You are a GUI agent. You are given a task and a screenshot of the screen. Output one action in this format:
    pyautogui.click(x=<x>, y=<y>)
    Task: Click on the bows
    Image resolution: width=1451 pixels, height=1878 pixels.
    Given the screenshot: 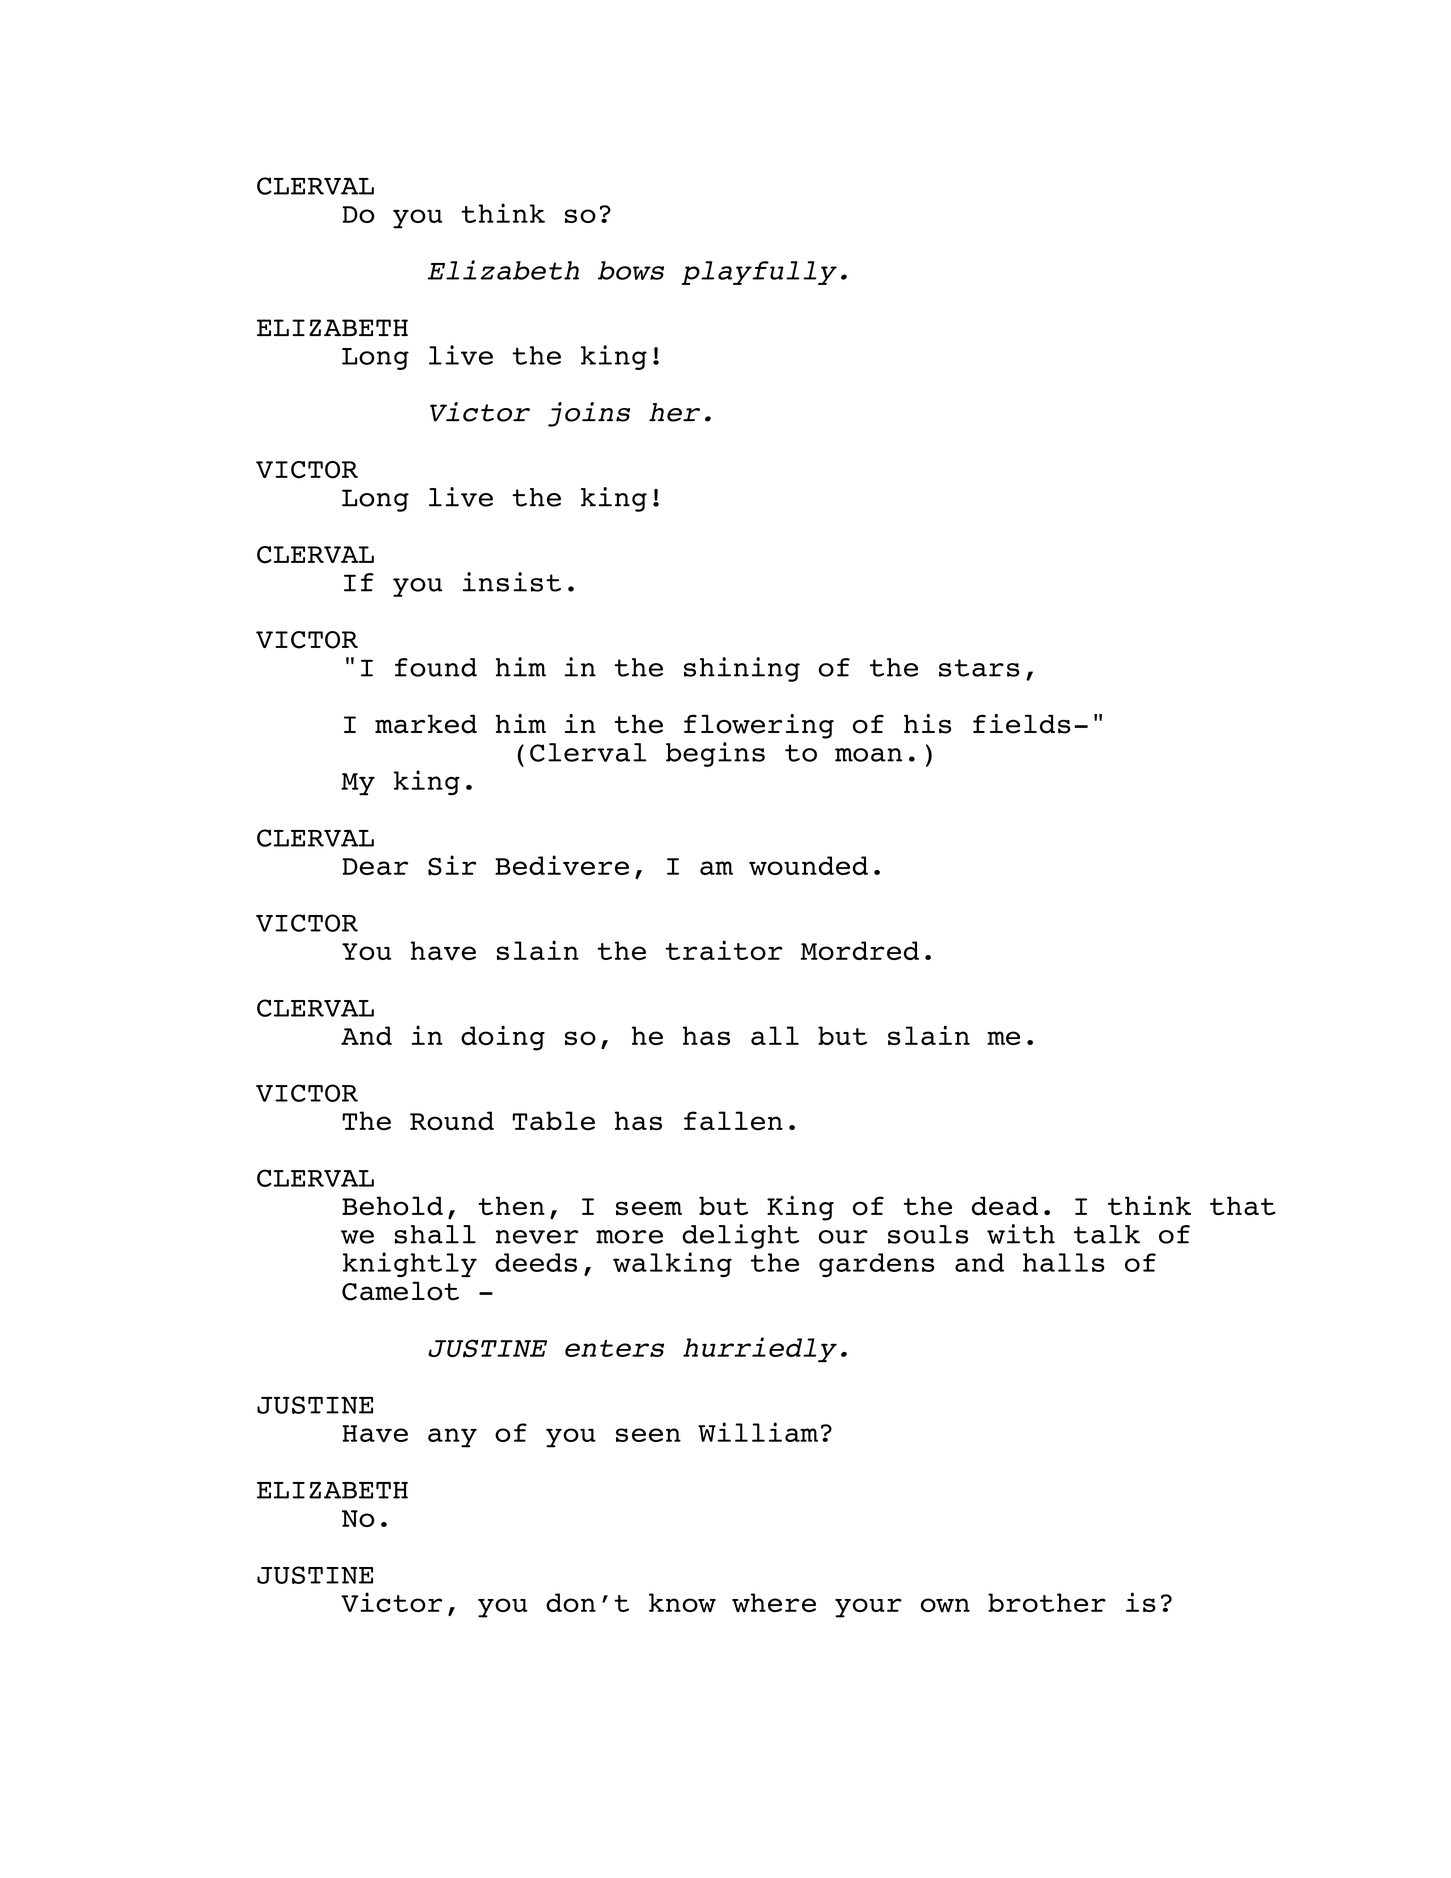 What is the action you would take?
    pyautogui.click(x=631, y=270)
